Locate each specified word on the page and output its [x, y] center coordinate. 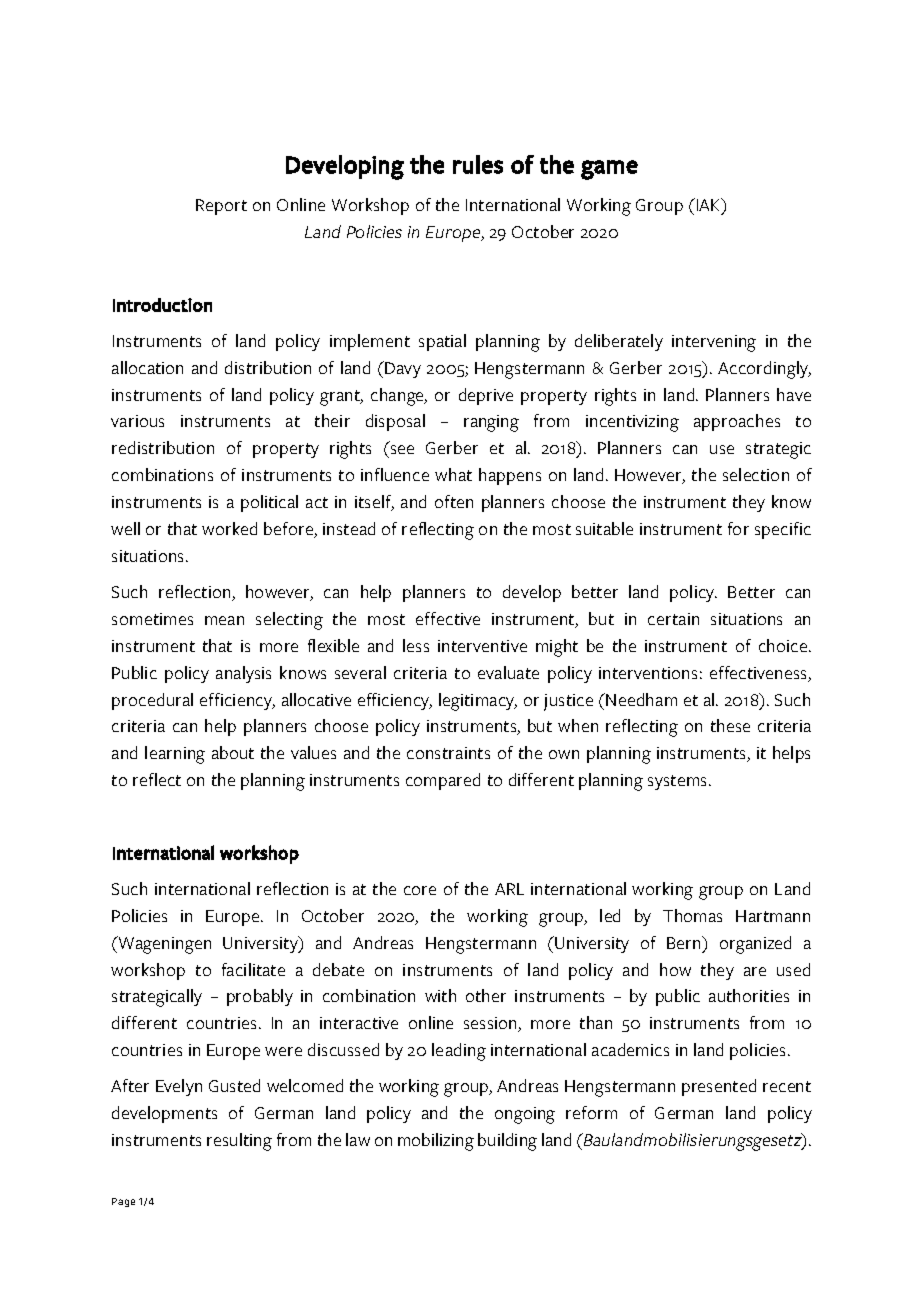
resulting [239, 1142]
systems [679, 782]
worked [229, 528]
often [454, 501]
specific [783, 530]
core [420, 890]
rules [478, 164]
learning [175, 755]
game [609, 170]
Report [221, 207]
